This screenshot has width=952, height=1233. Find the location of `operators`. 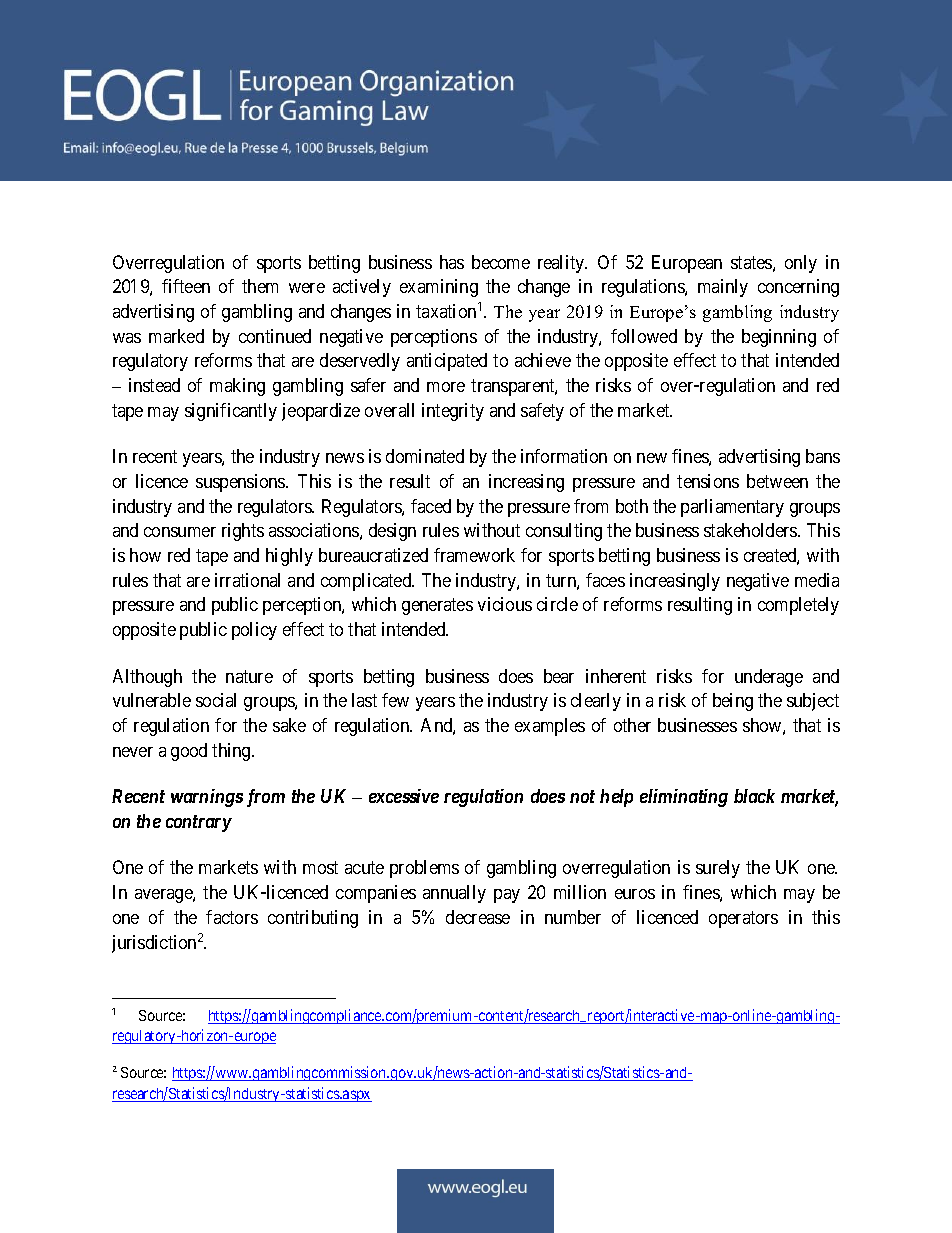

operators is located at coordinates (743, 919).
